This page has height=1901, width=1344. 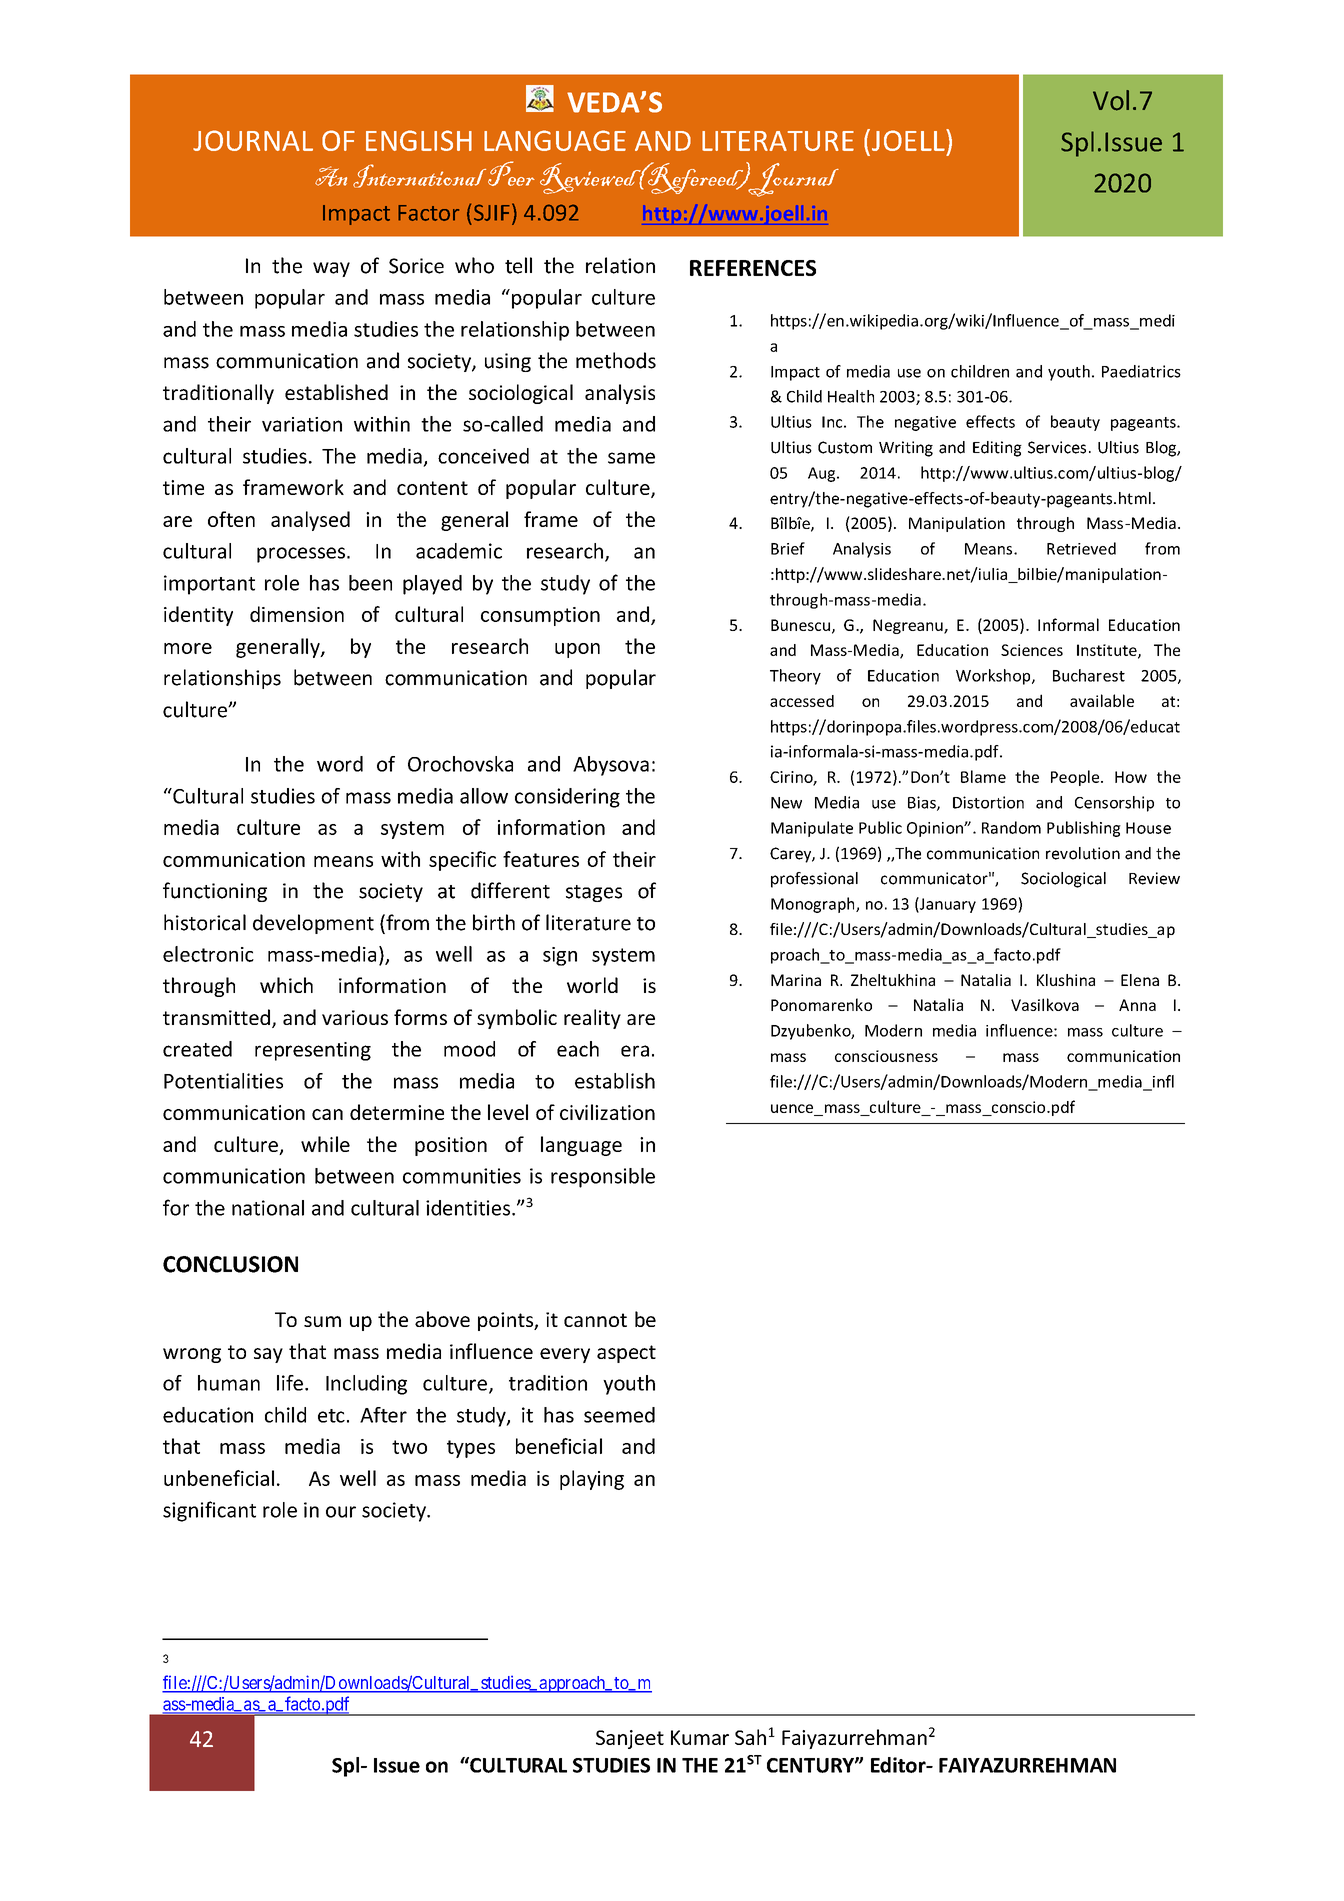 What do you see at coordinates (753, 268) in the page?
I see `REFERENCES` at bounding box center [753, 268].
